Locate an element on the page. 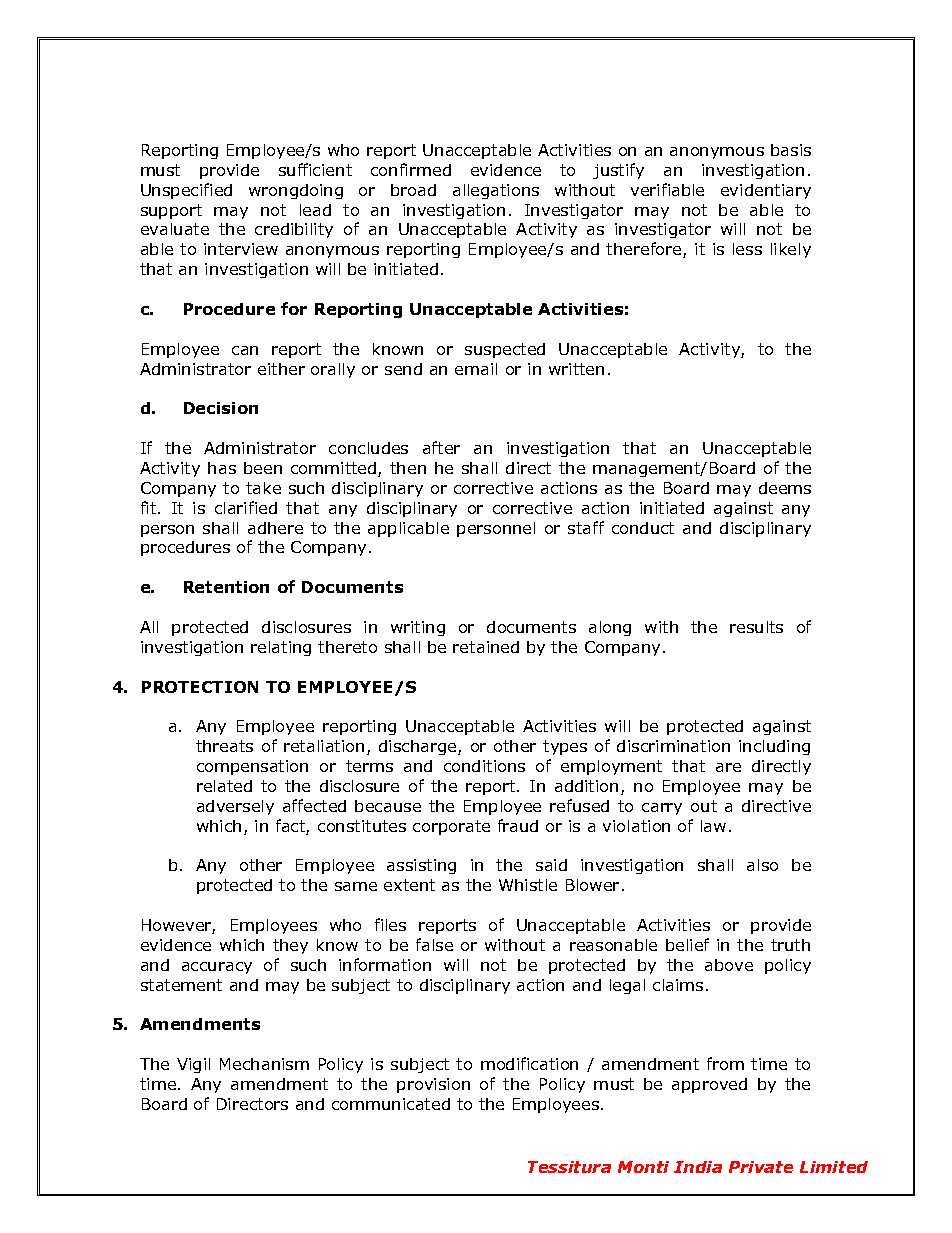 This document has height=1233, width=952. results is located at coordinates (756, 627).
